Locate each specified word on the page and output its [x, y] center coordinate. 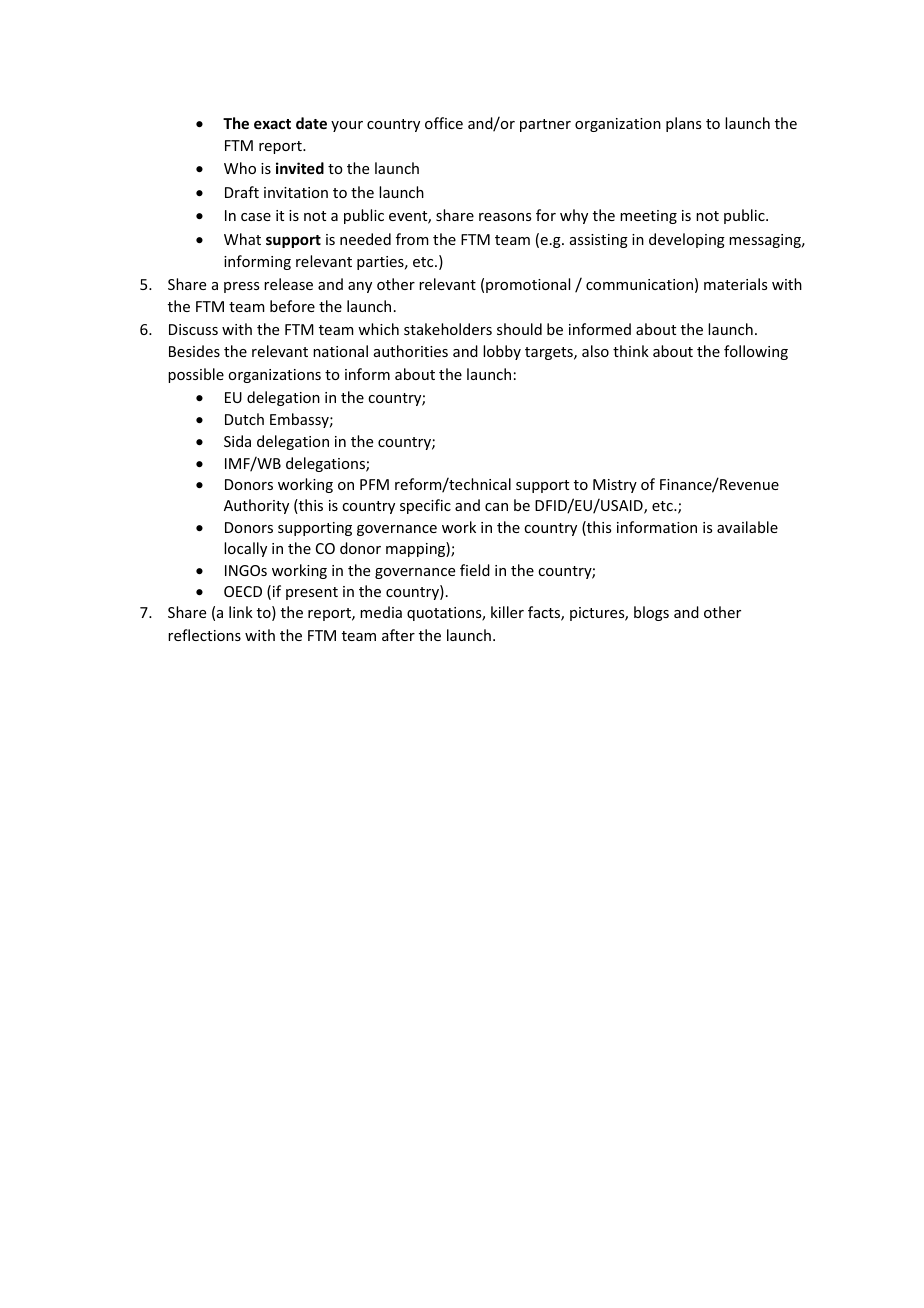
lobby [502, 352]
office [444, 123]
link [241, 612]
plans [683, 124]
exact [272, 124]
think [631, 351]
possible [196, 375]
